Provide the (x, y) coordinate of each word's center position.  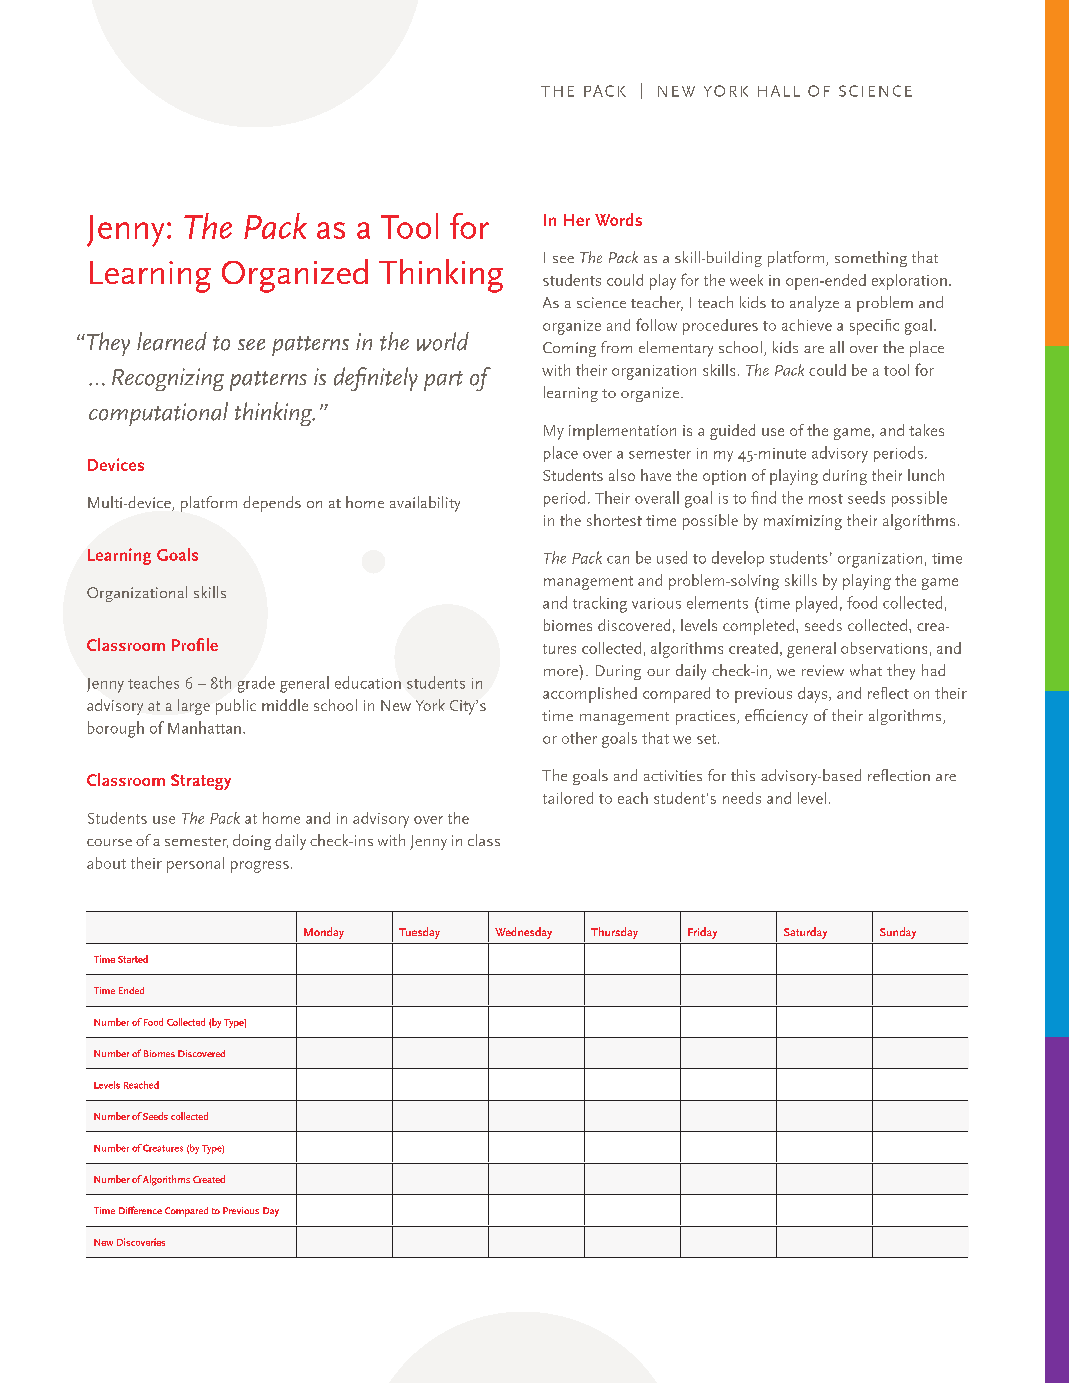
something (871, 259)
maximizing (803, 522)
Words (618, 219)
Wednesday (523, 933)
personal (195, 865)
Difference (140, 1210)
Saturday (805, 933)
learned (172, 341)
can (618, 560)
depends (272, 504)
